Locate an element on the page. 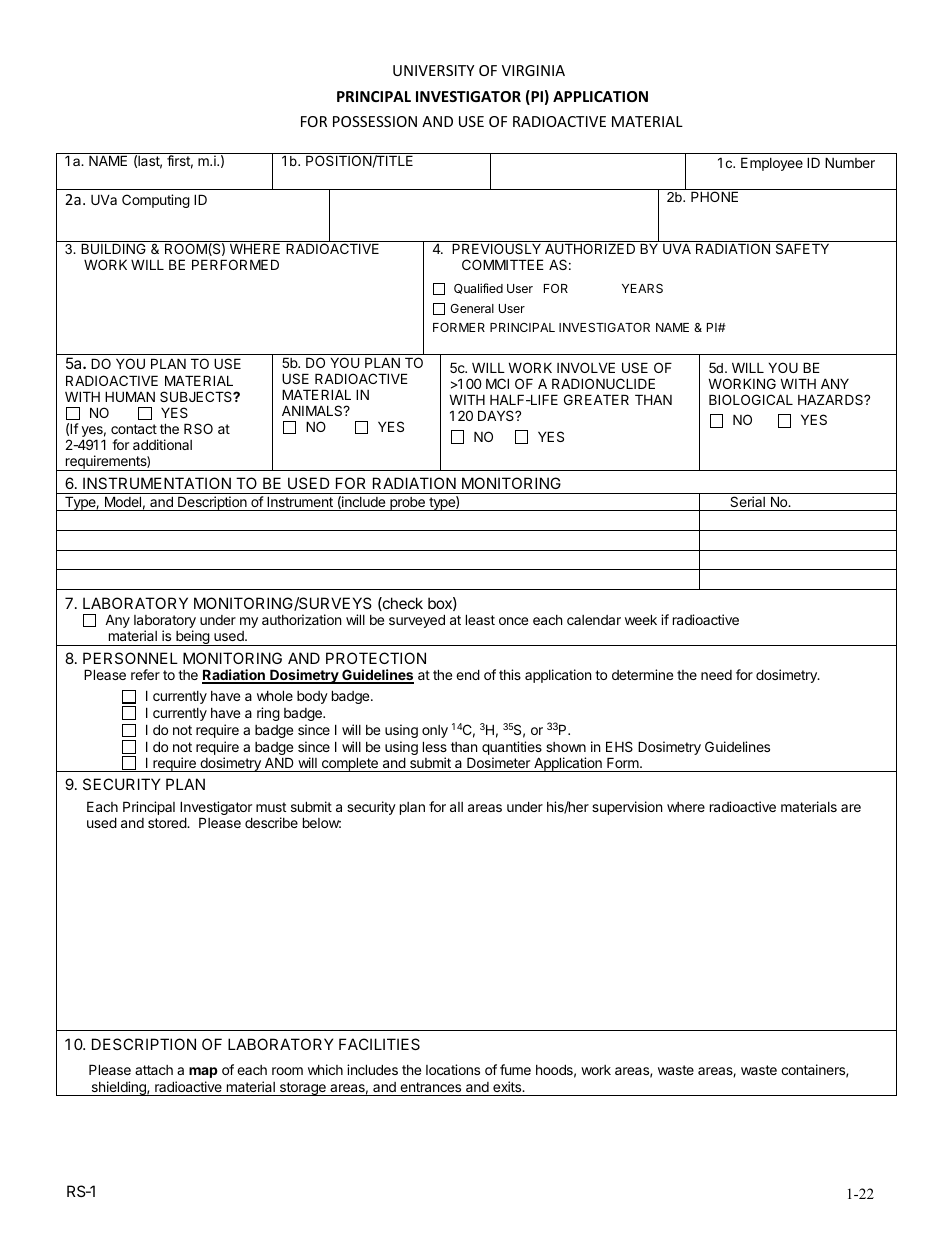 This page has height=1233, width=952. Employee is located at coordinates (772, 164).
